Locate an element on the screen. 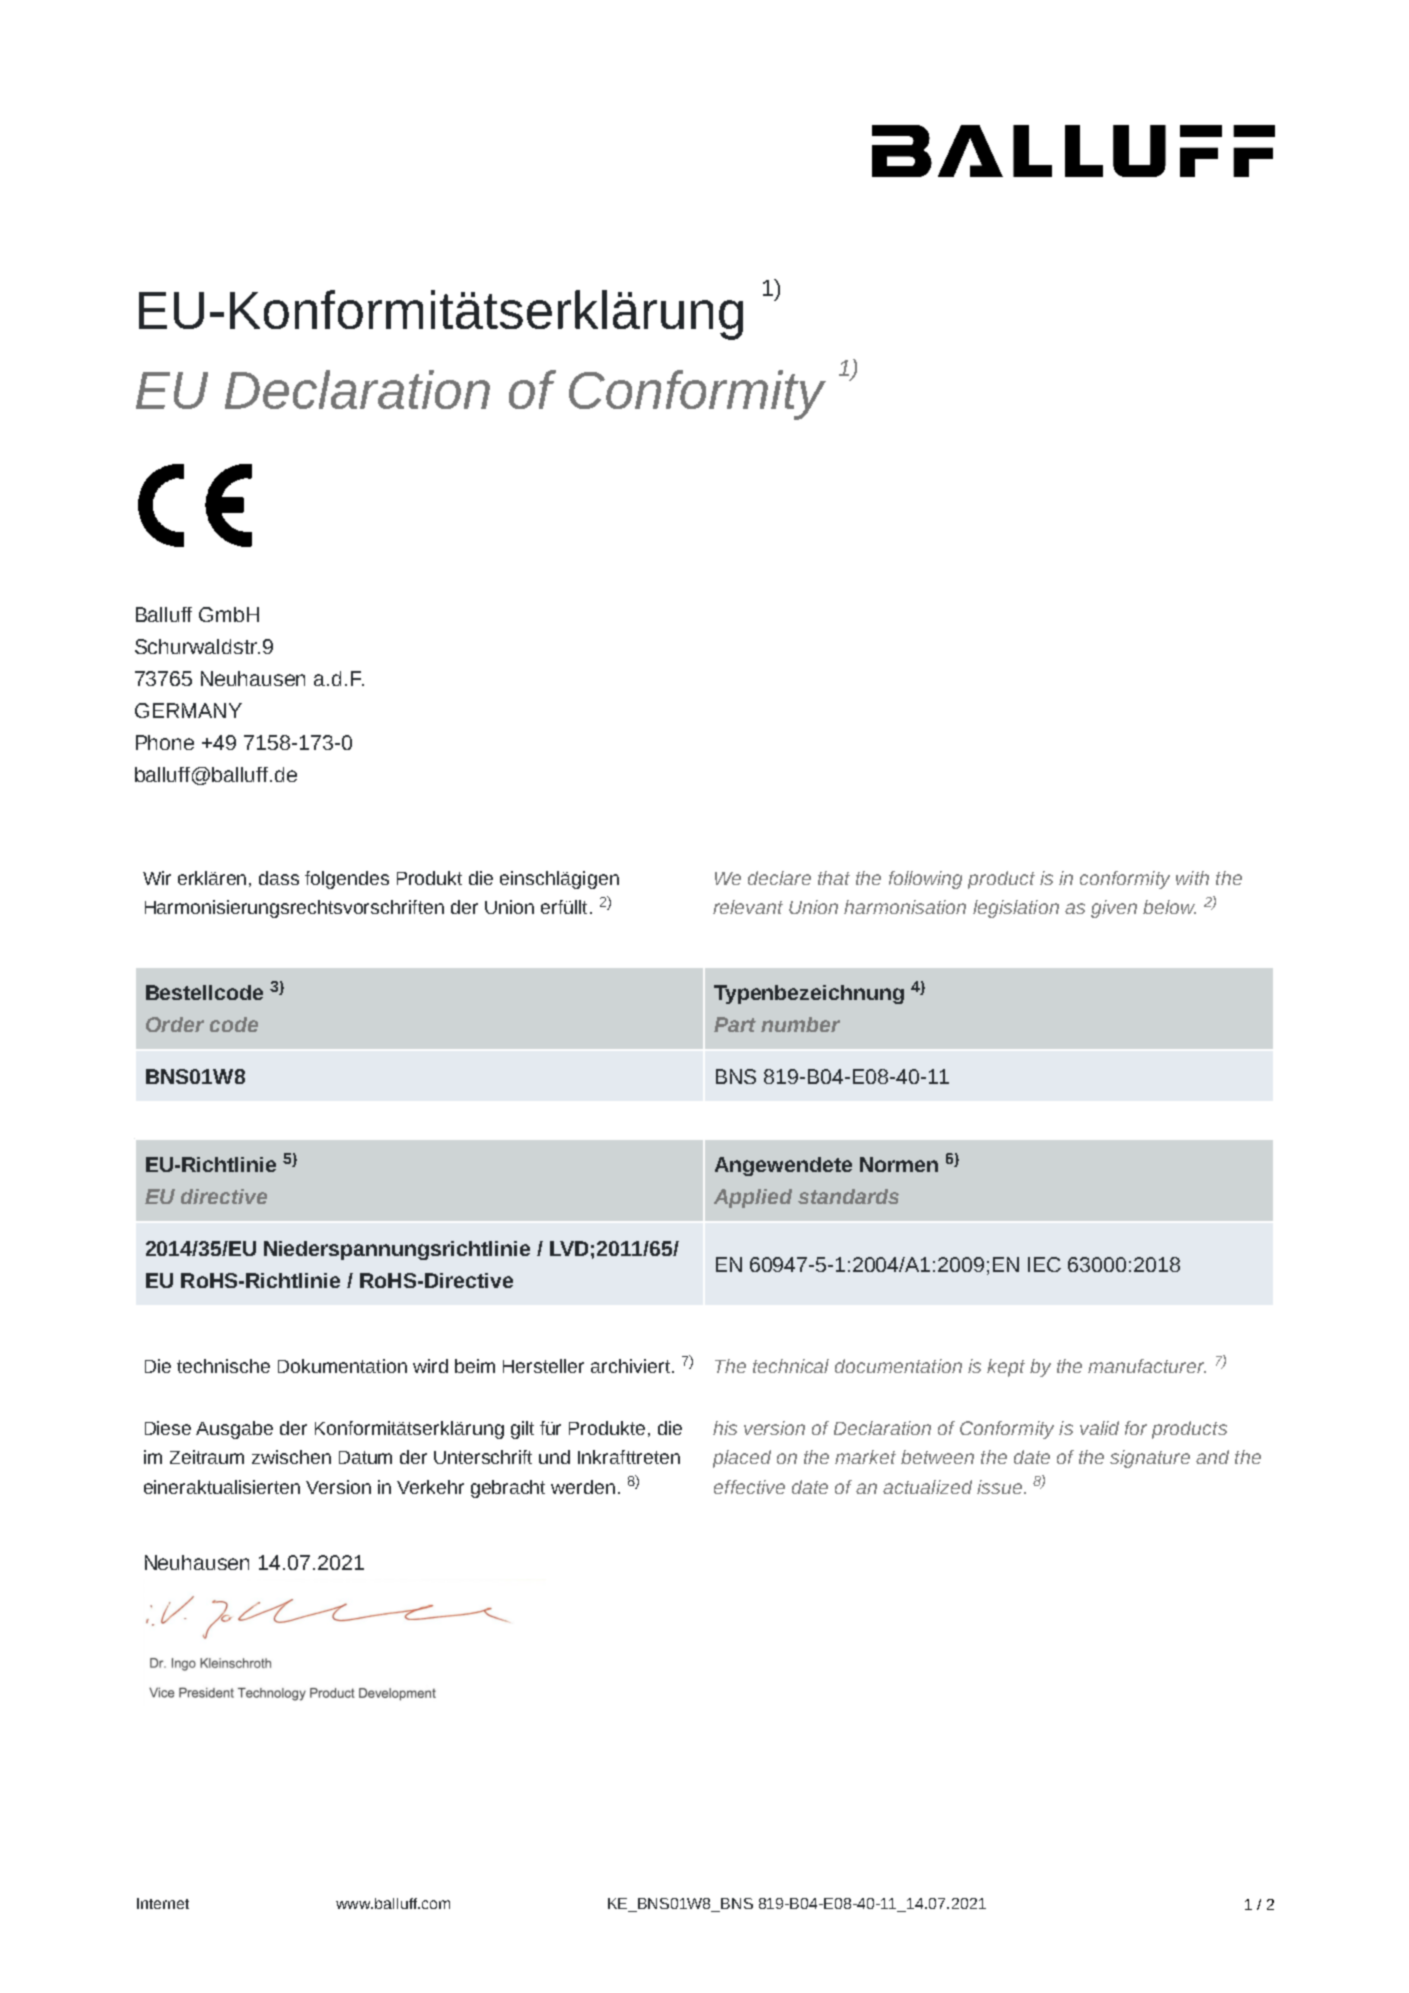 This screenshot has height=1993, width=1409. technical is located at coordinates (791, 1366).
